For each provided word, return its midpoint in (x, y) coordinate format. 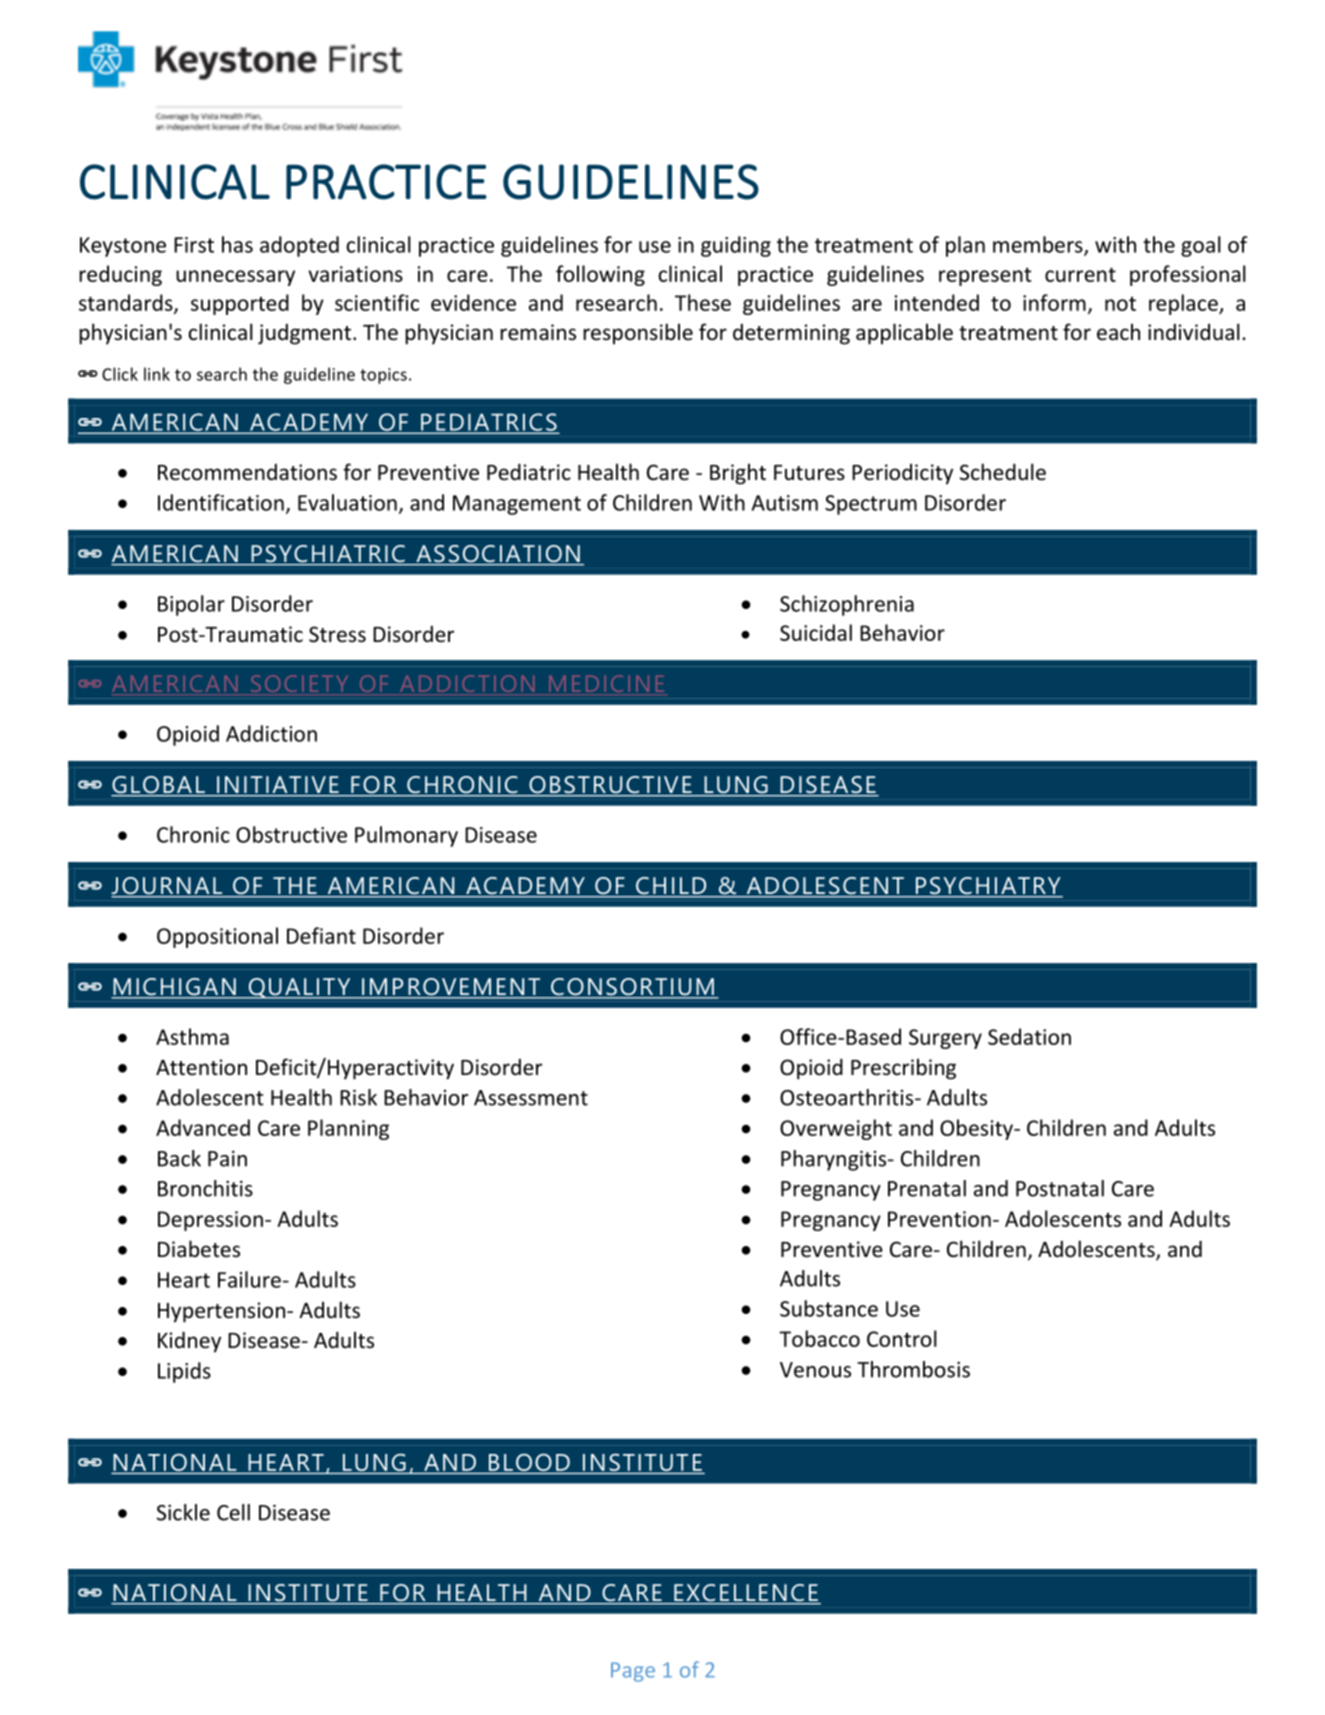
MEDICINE (606, 685)
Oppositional (217, 937)
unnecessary (235, 278)
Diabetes (199, 1249)
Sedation (1029, 1036)
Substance (829, 1308)
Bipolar (191, 605)
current (1080, 274)
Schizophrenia (847, 605)
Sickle (183, 1512)
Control (902, 1338)
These (703, 302)
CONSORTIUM (632, 988)
